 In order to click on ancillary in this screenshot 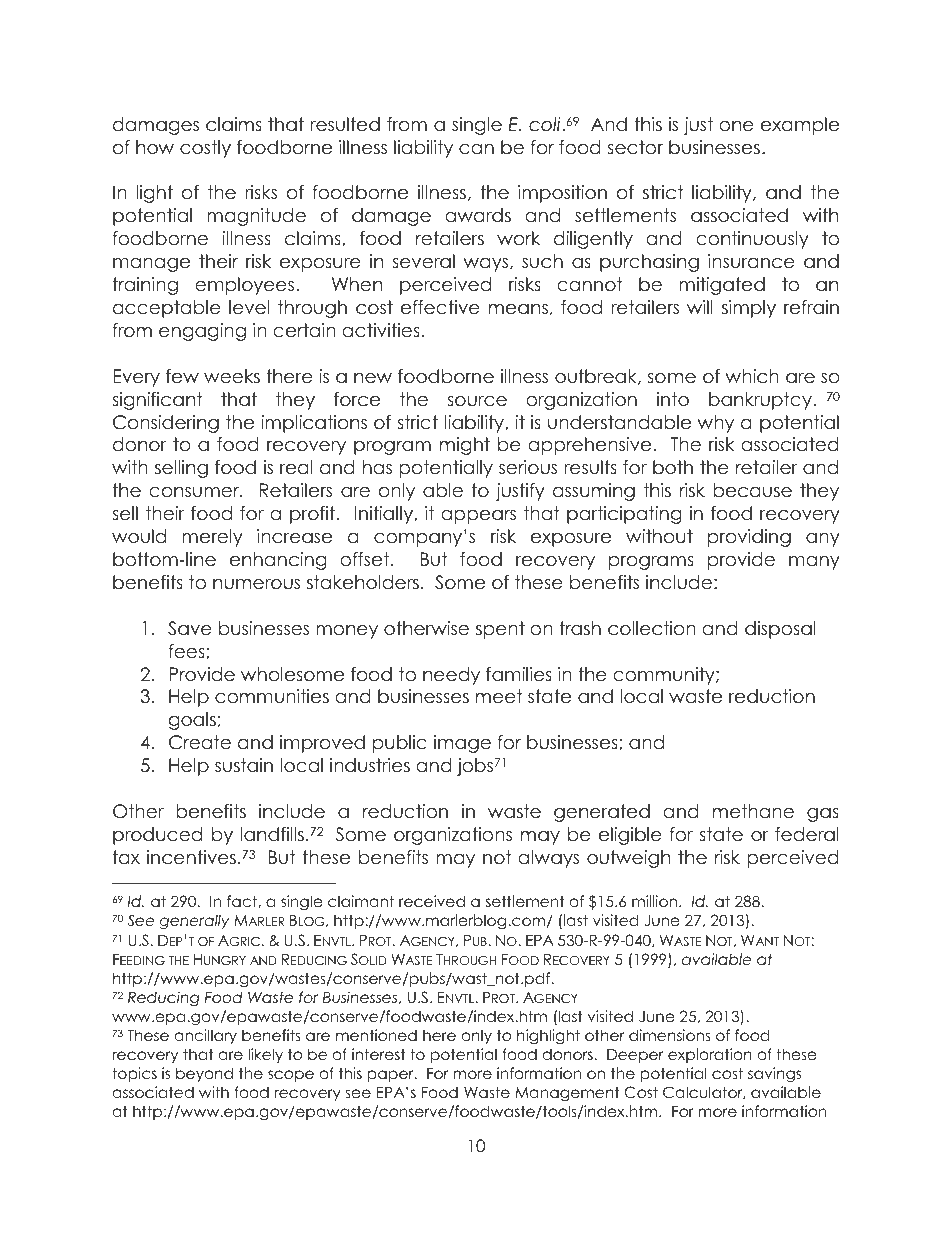, I will do `click(206, 1036)`.
